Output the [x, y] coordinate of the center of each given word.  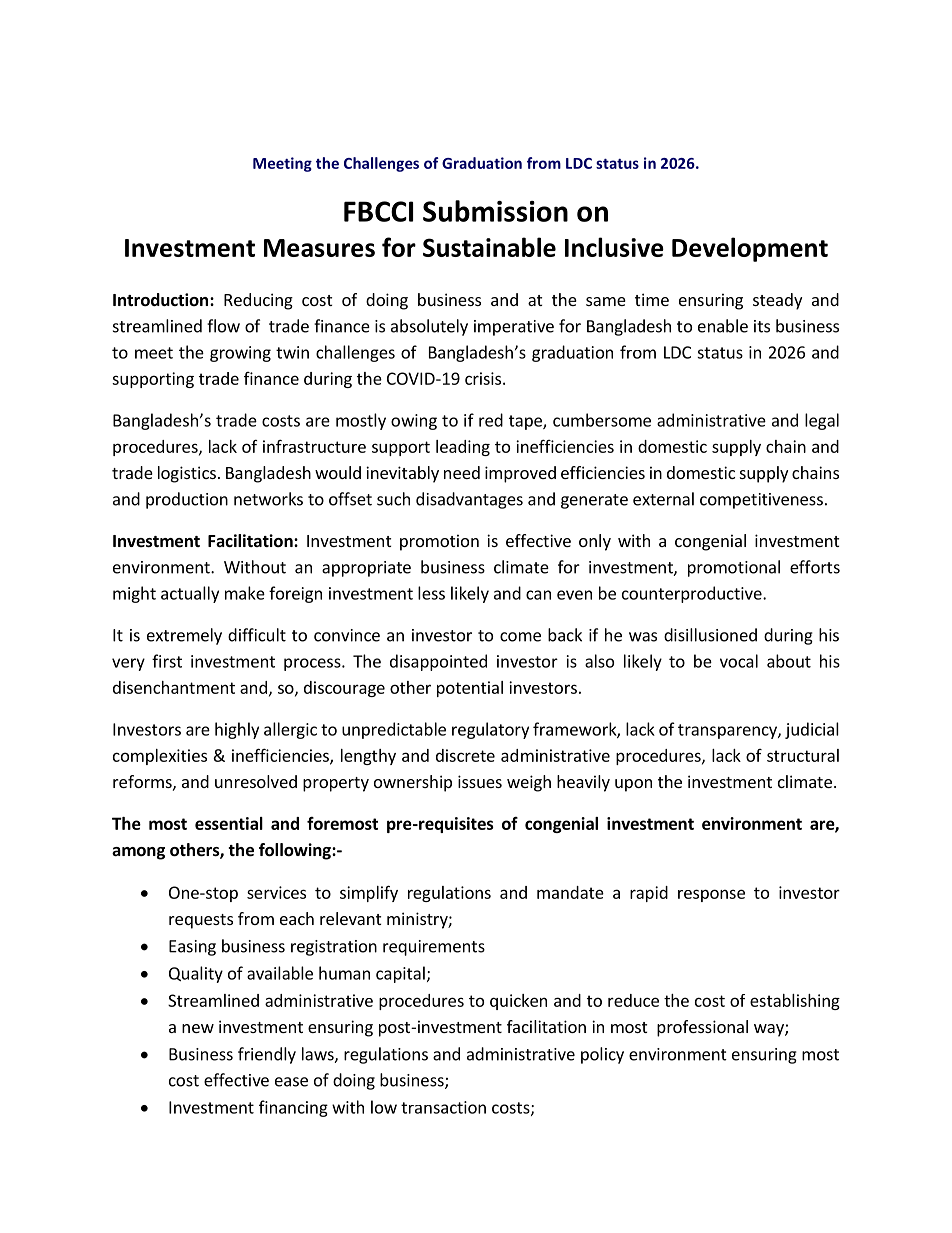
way [770, 1030]
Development [750, 249]
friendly [267, 1055]
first [167, 661]
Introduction [160, 300]
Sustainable [489, 247]
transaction [443, 1107]
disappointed [438, 662]
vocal [739, 661]
